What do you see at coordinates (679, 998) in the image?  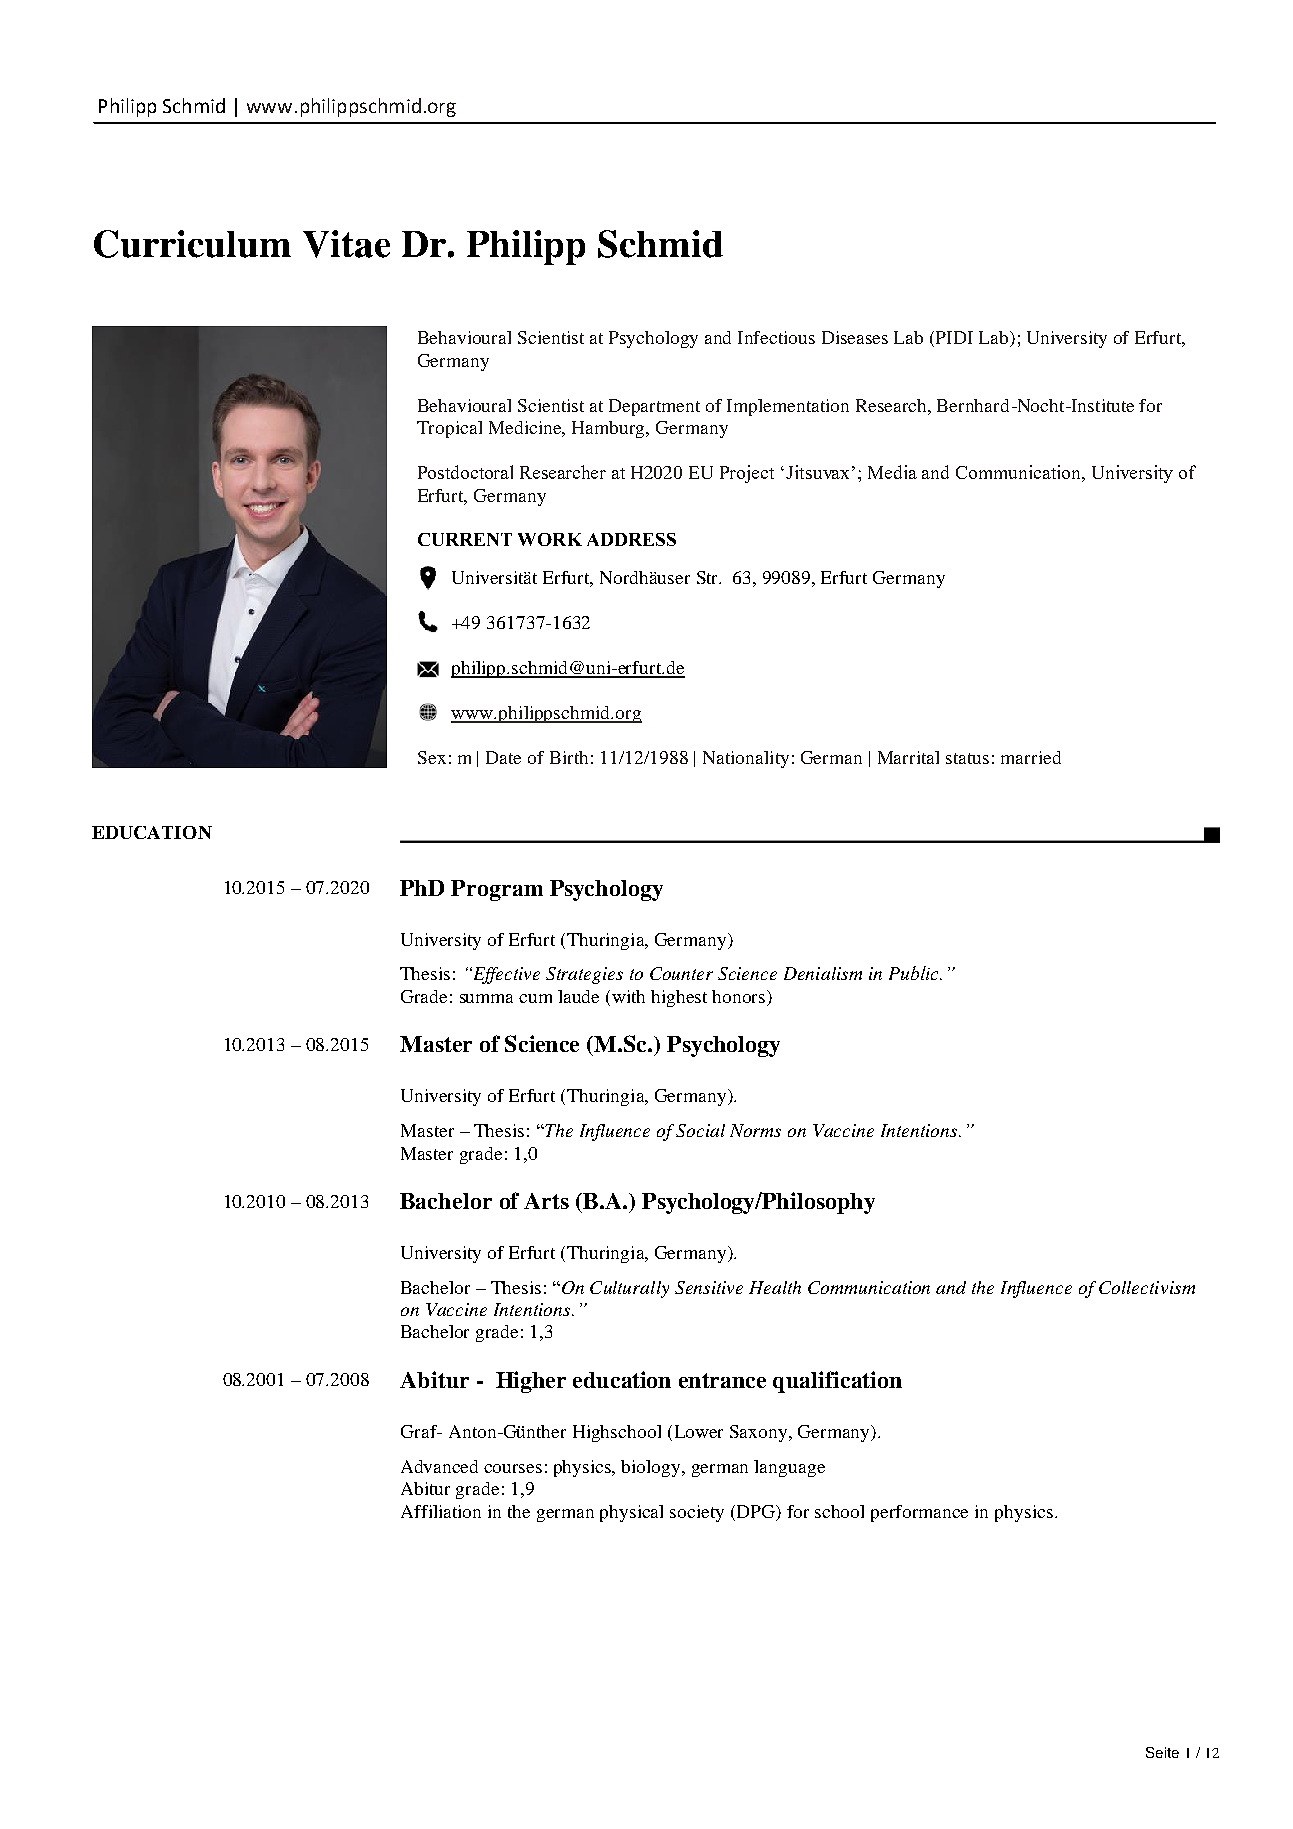 I see `highest` at bounding box center [679, 998].
